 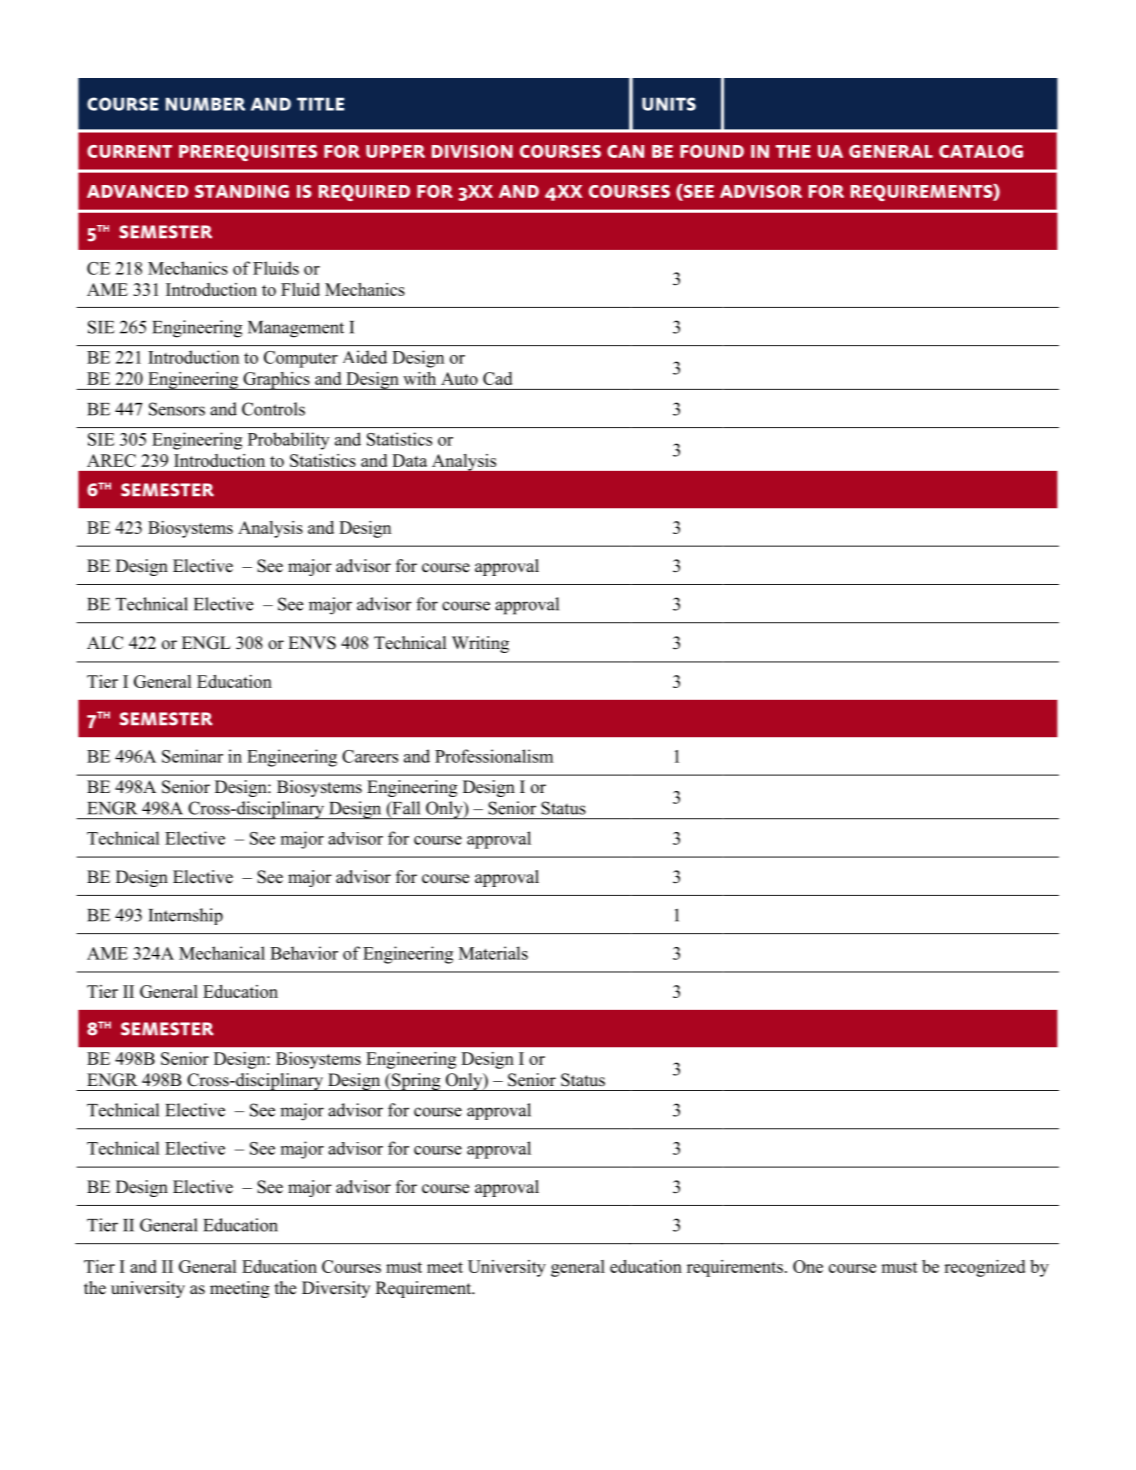 What do you see at coordinates (222, 953) in the image?
I see `Mechanical` at bounding box center [222, 953].
